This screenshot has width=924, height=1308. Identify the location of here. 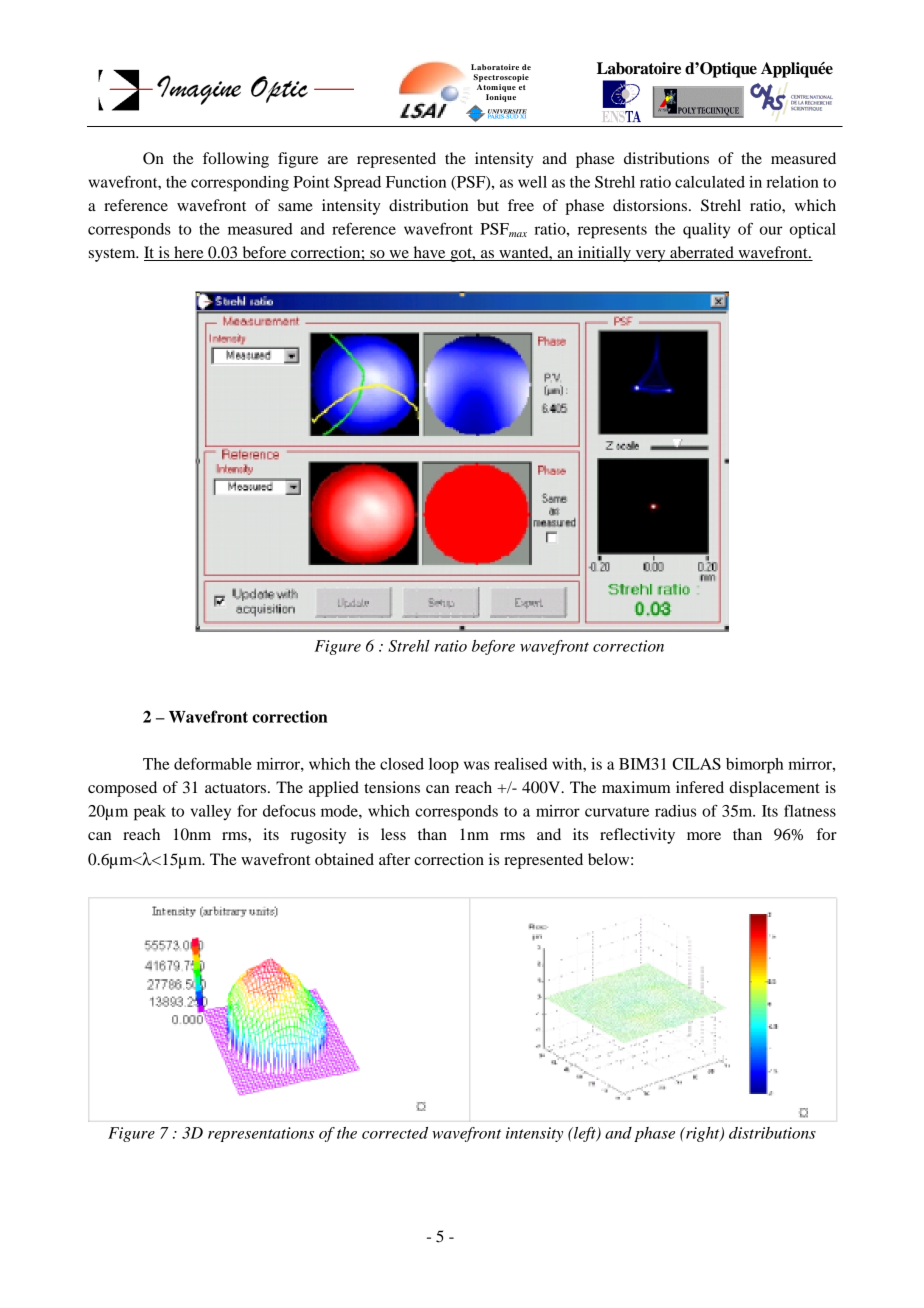
(189, 253).
